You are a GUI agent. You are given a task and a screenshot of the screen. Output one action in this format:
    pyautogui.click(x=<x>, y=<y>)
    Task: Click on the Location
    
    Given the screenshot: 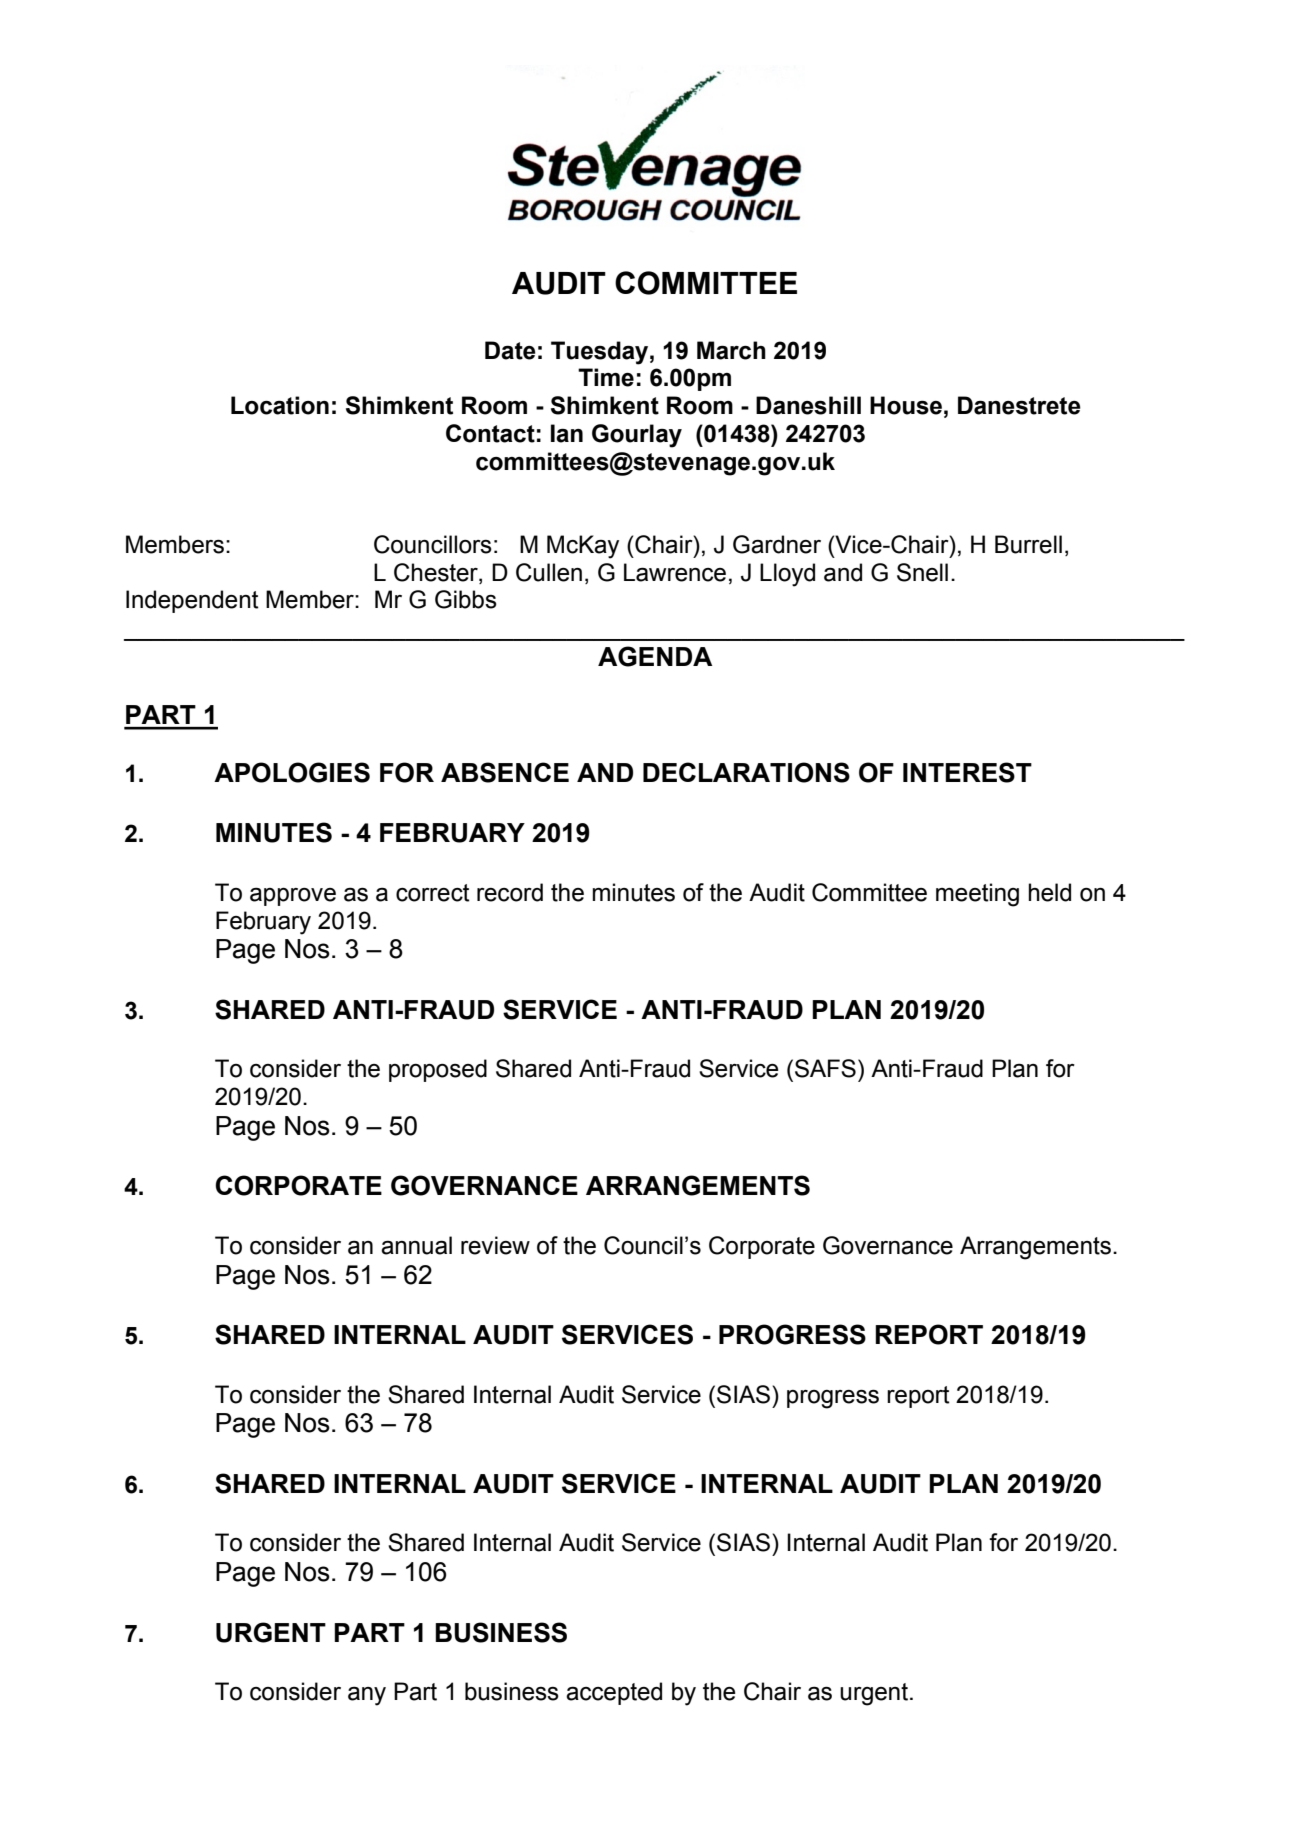 What is the action you would take?
    pyautogui.click(x=280, y=405)
